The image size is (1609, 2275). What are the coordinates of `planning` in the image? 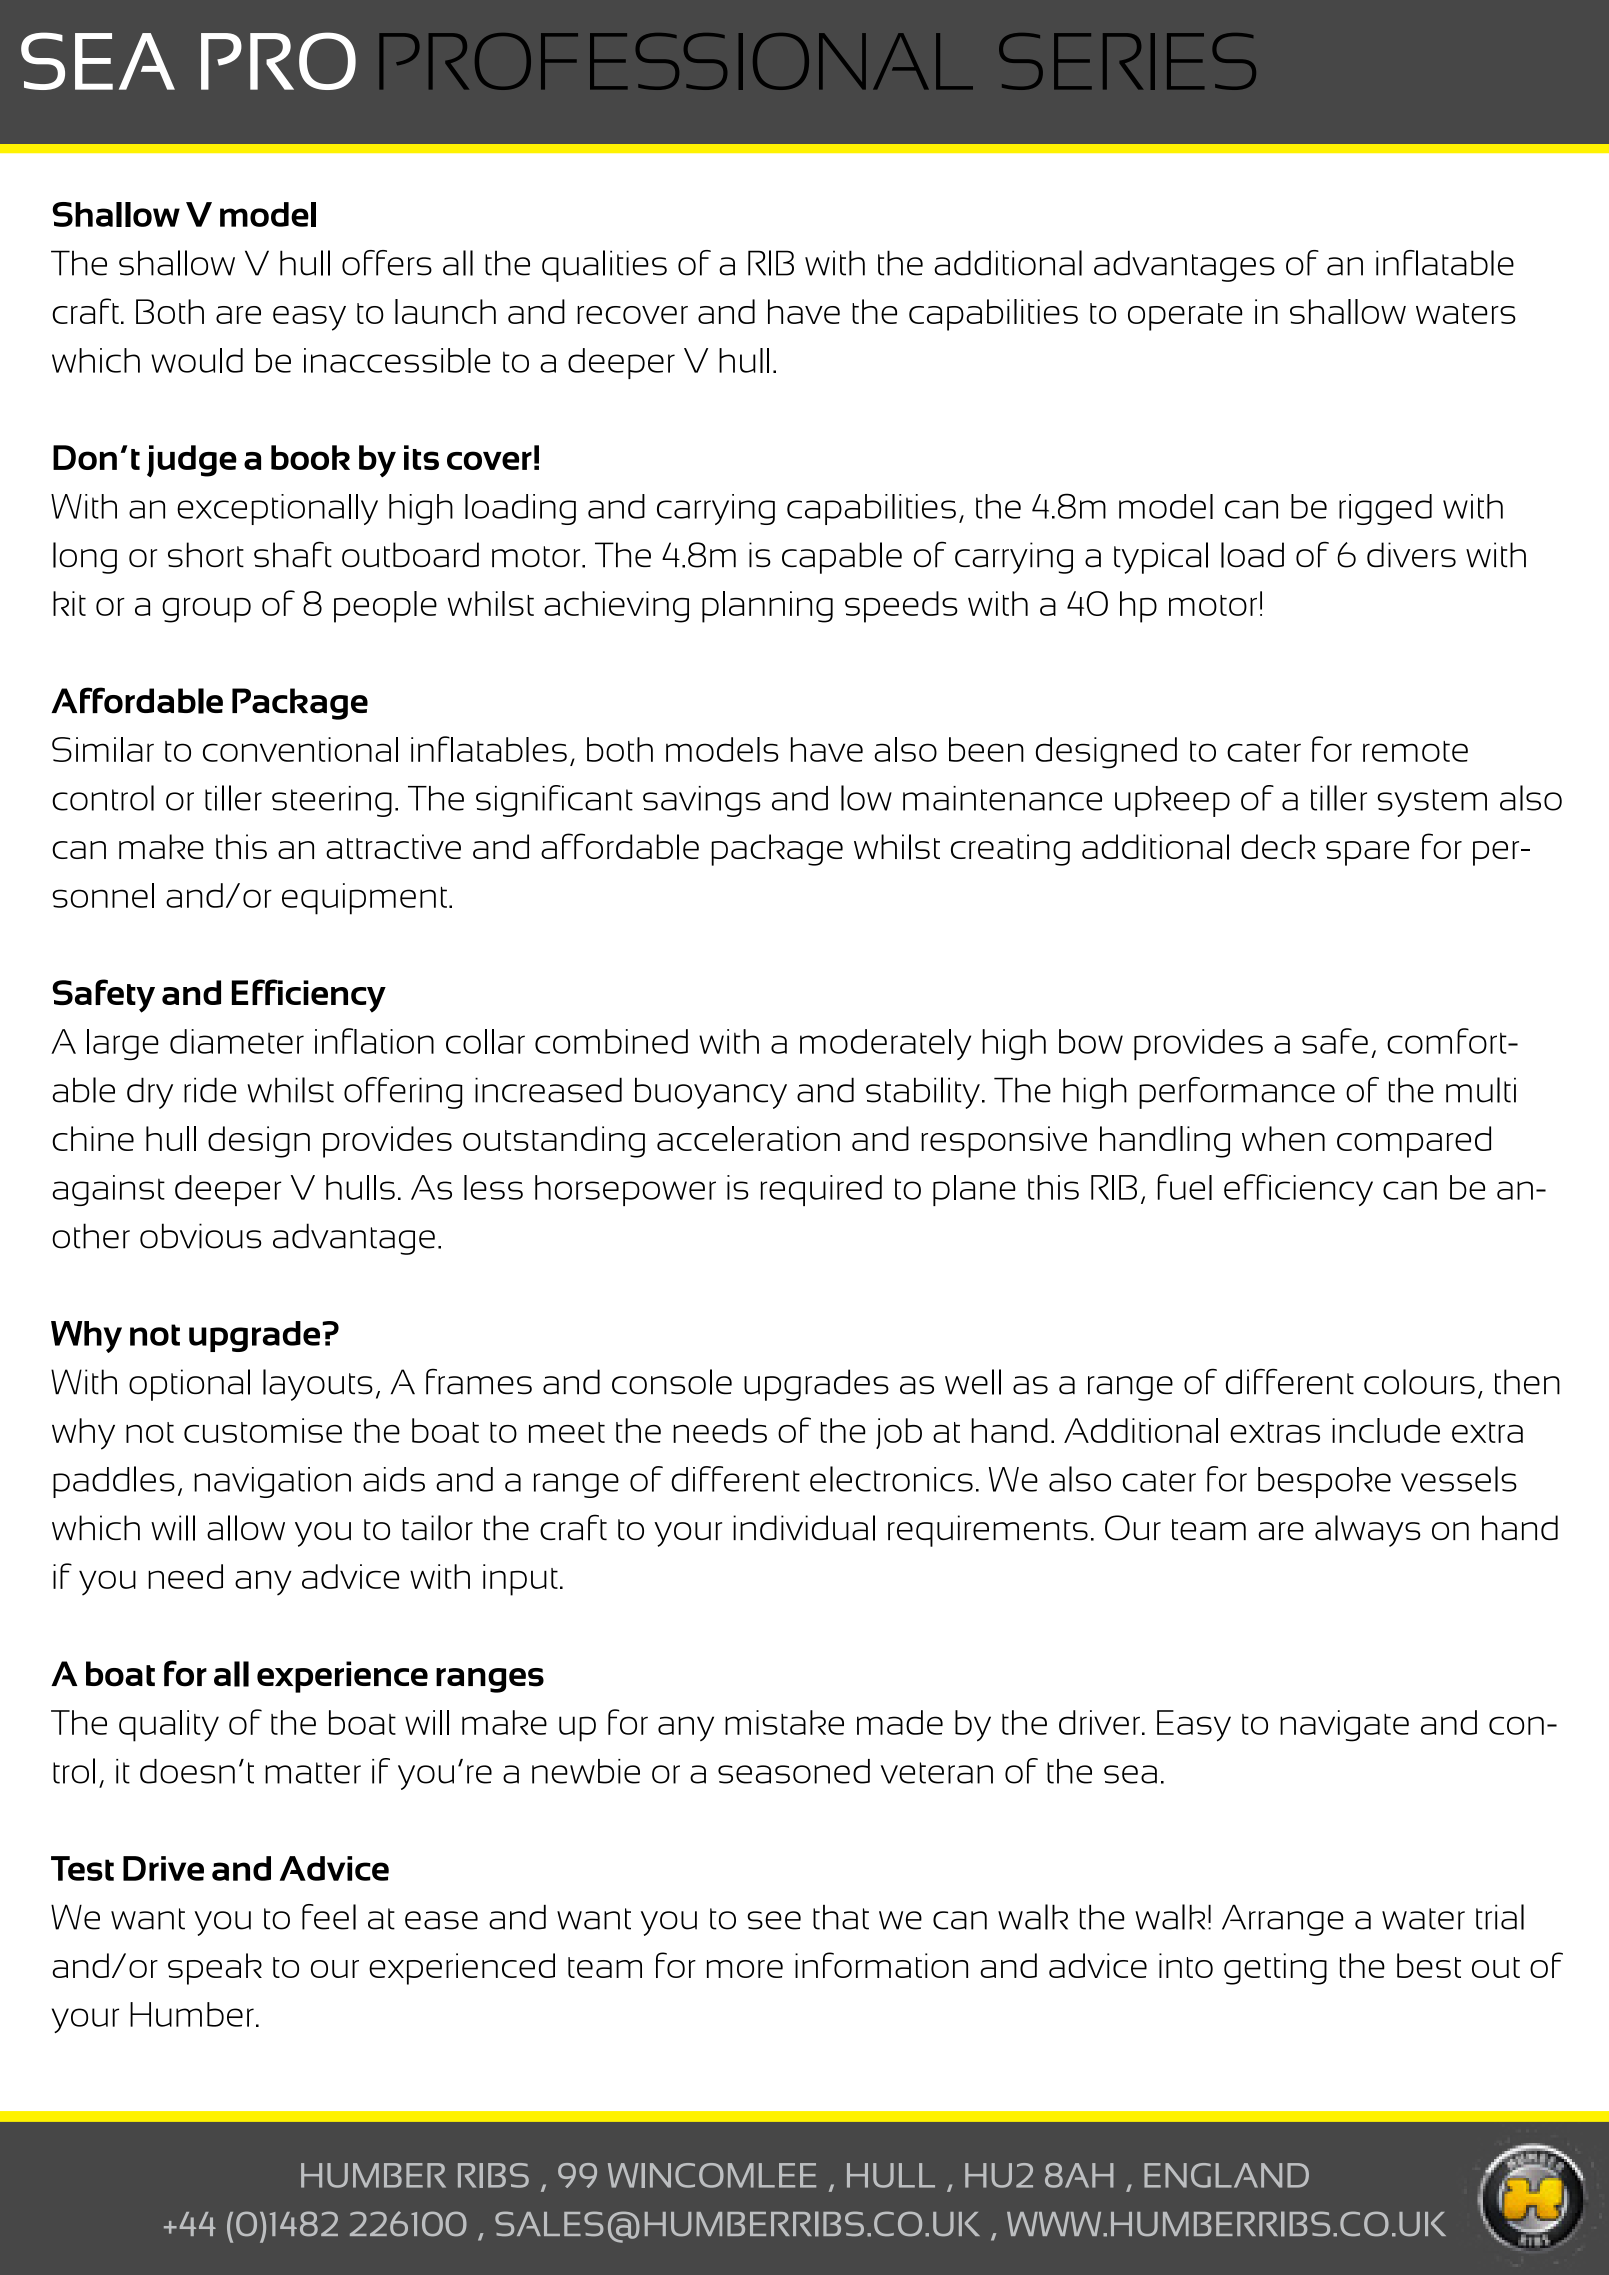 It's located at (767, 607).
